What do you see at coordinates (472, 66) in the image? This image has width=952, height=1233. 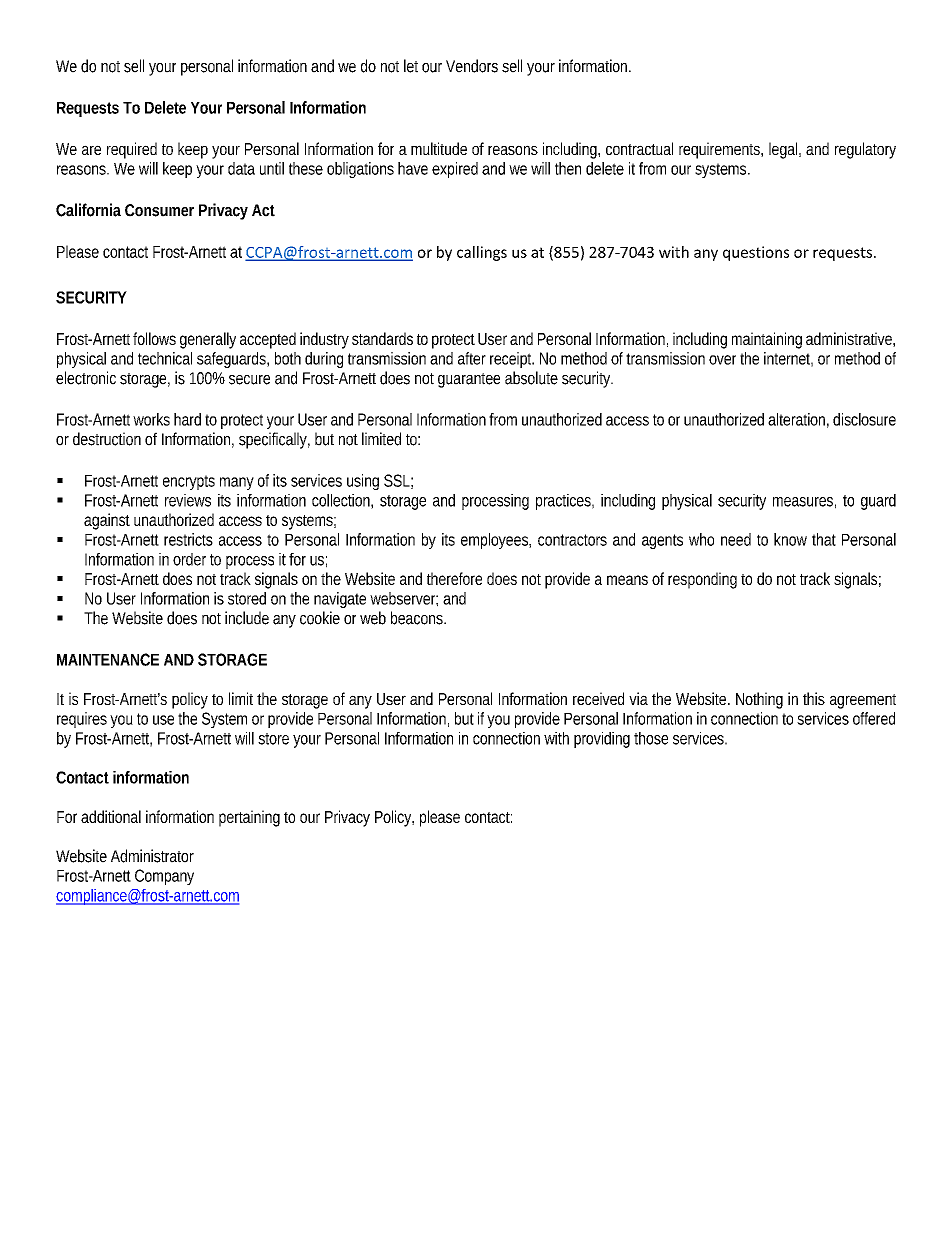 I see `Vendors` at bounding box center [472, 66].
